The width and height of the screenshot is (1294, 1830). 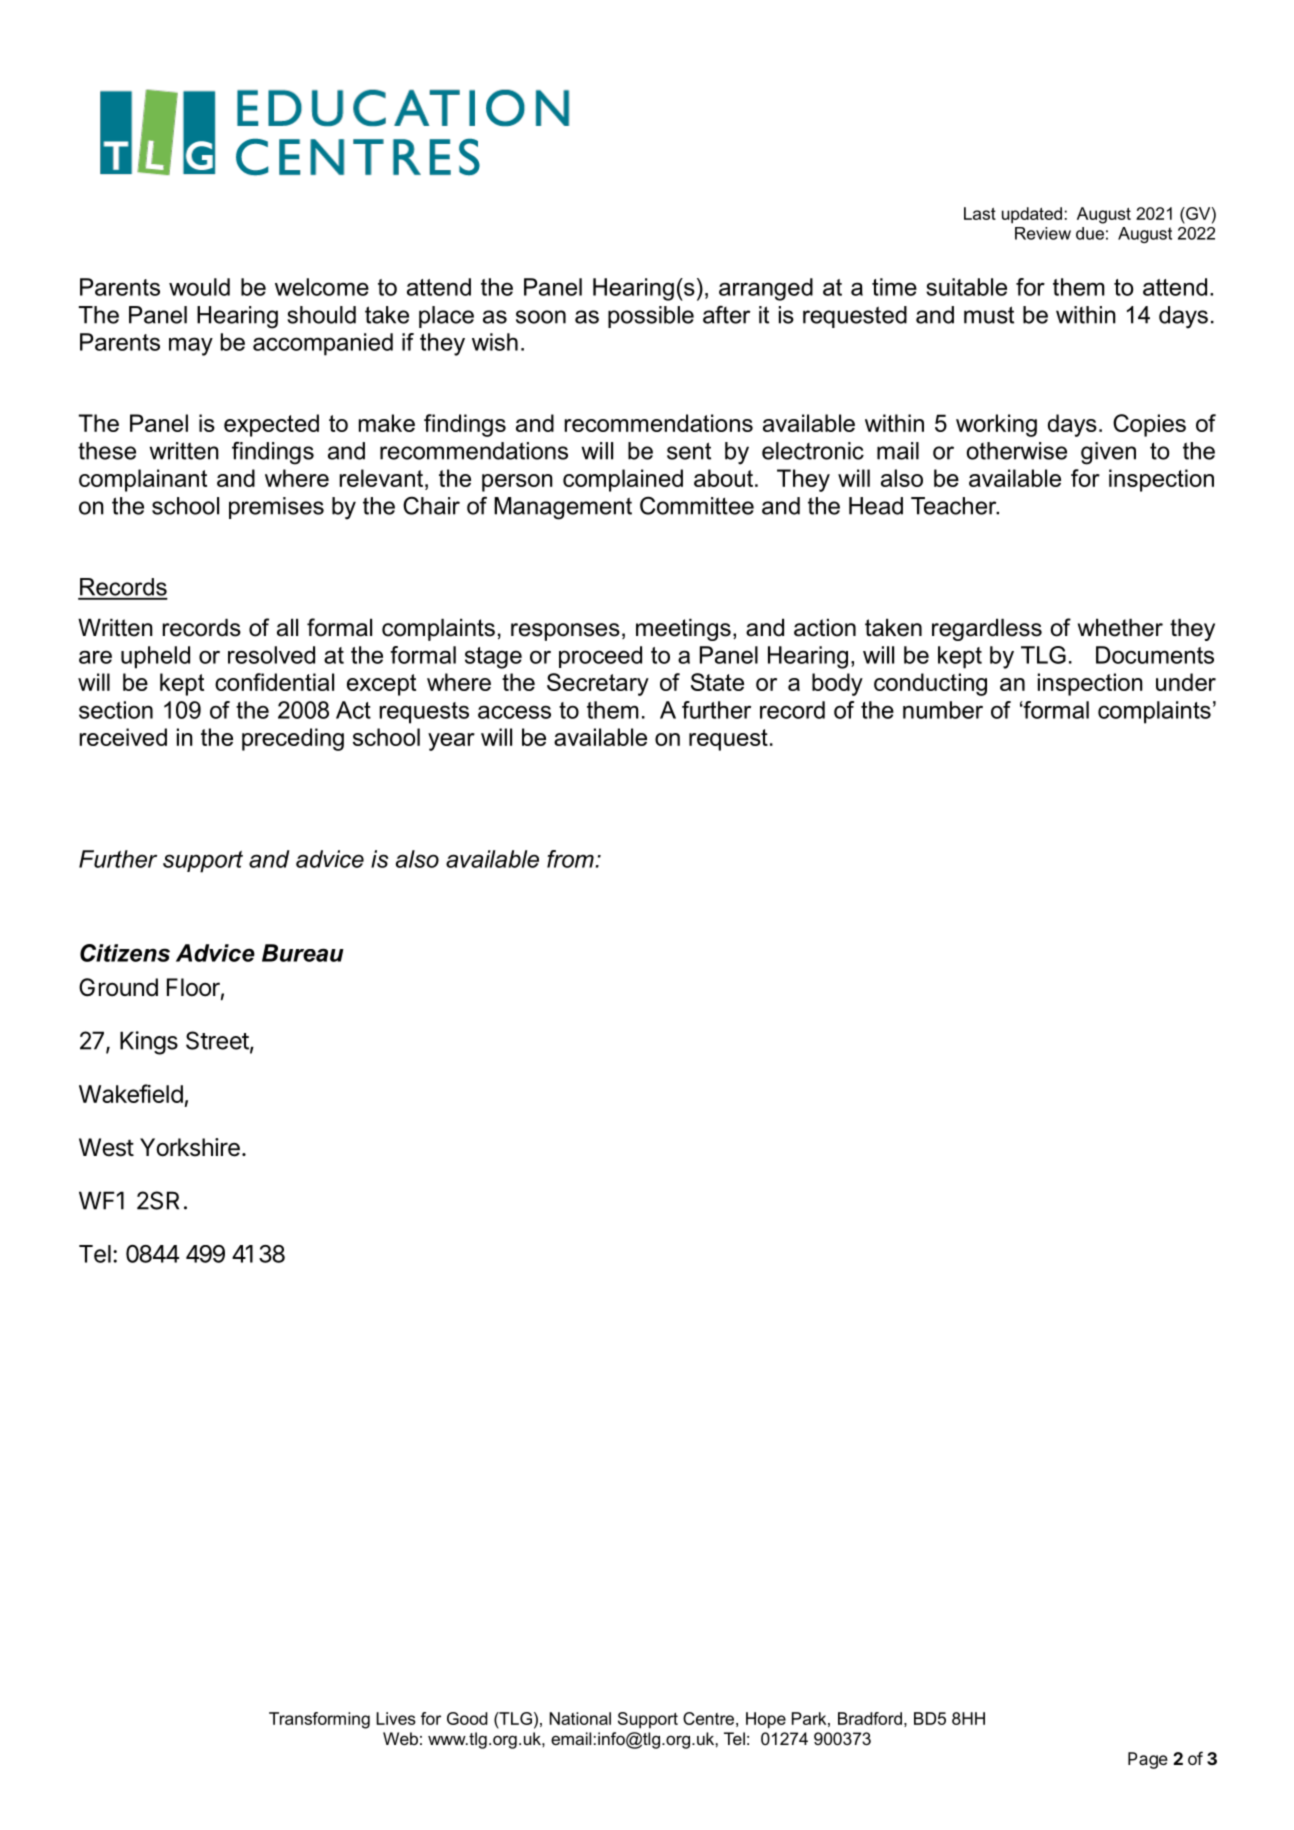 What do you see at coordinates (1043, 233) in the screenshot?
I see `Review` at bounding box center [1043, 233].
